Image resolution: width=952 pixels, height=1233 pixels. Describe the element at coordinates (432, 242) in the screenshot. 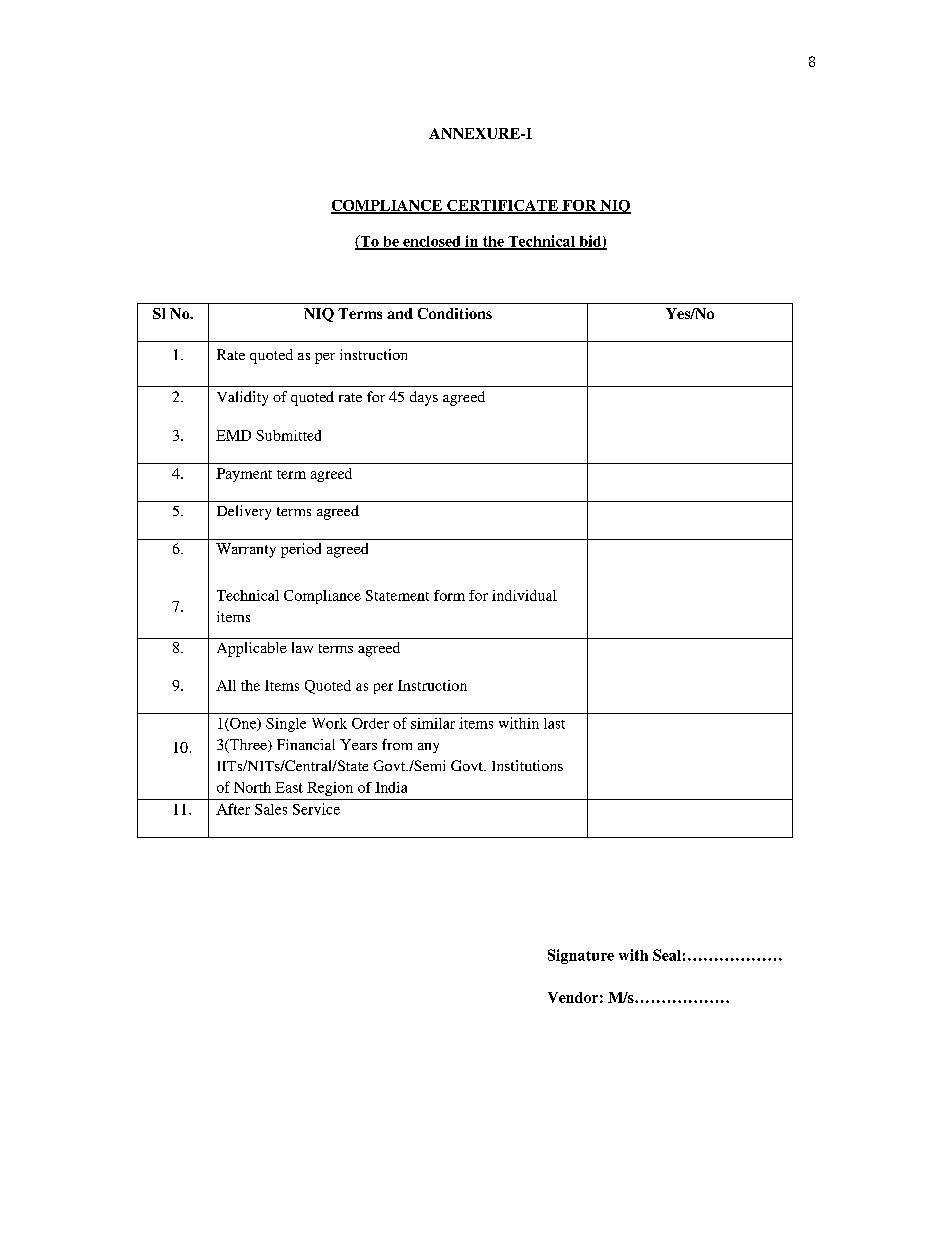

I see `enclosed` at that location.
